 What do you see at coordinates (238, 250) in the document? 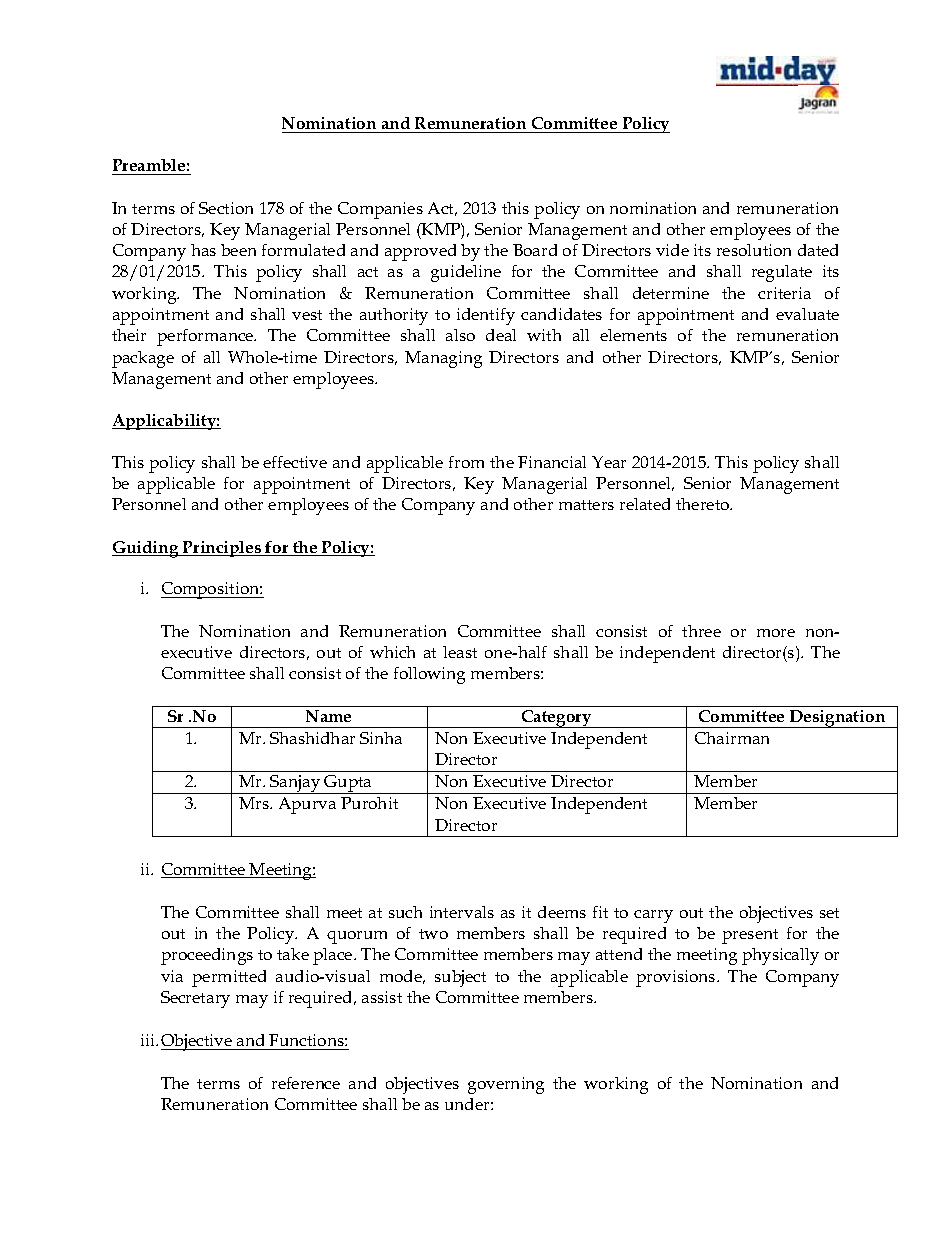
I see `been` at bounding box center [238, 250].
